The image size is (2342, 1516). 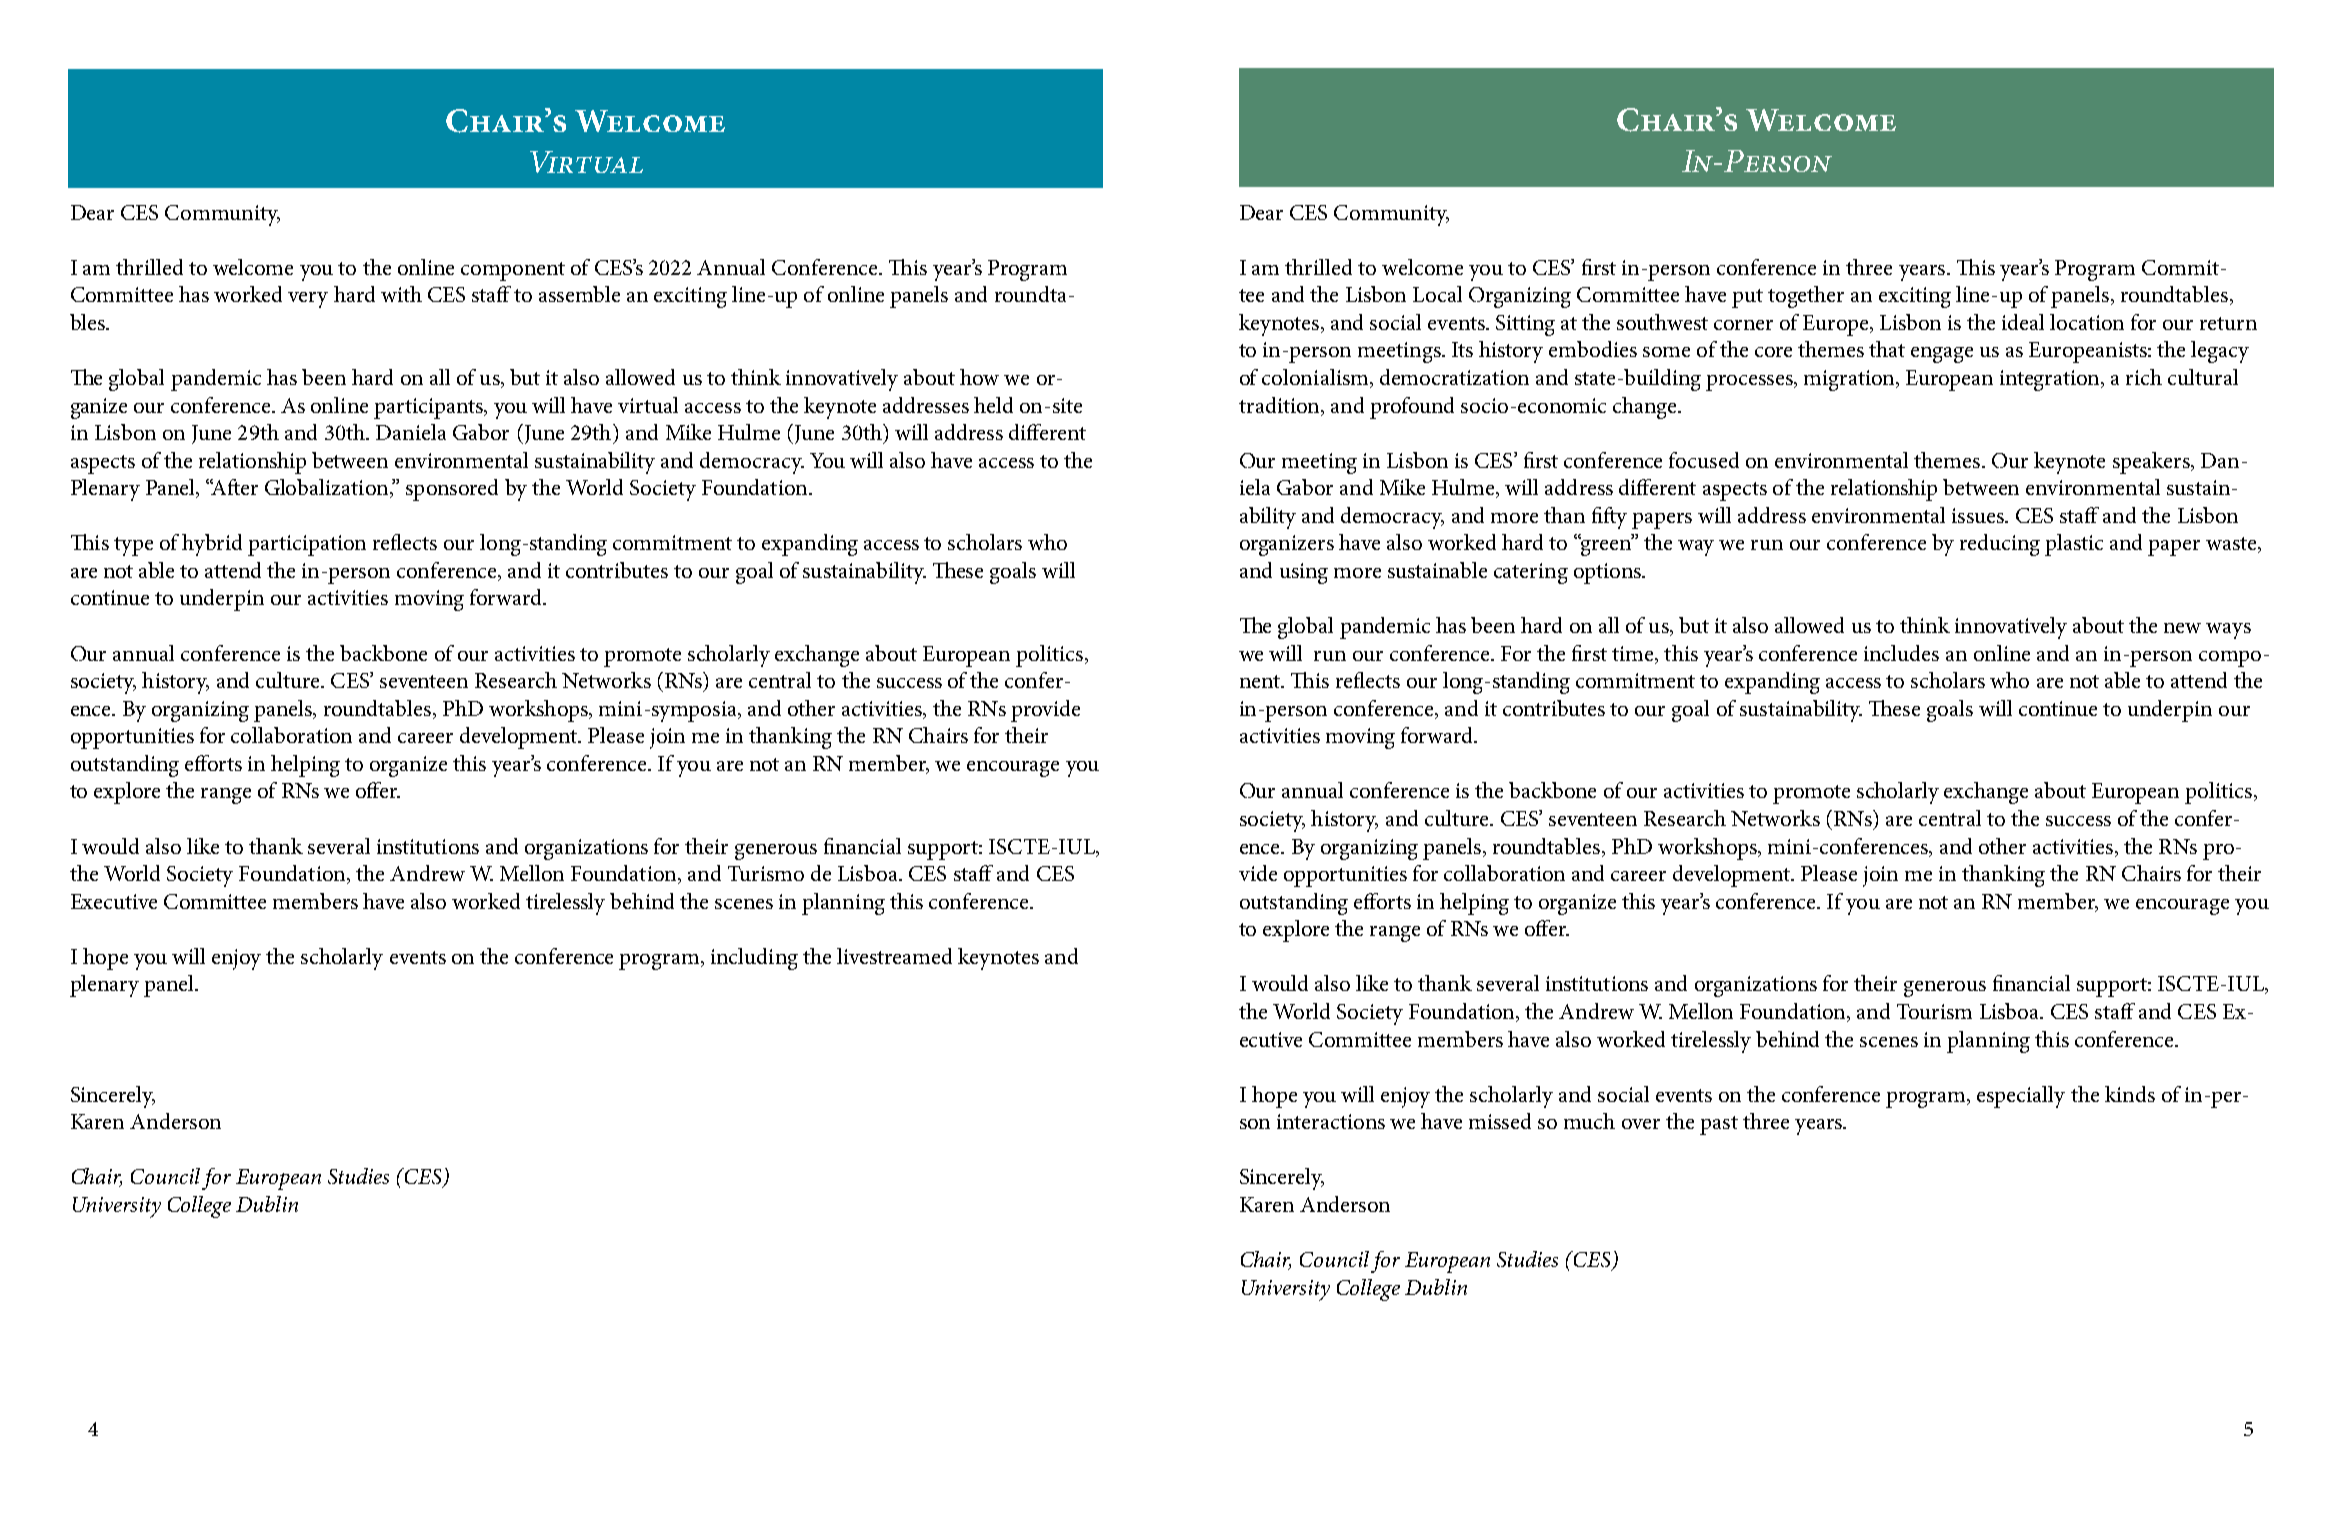 I want to click on very, so click(x=308, y=300).
